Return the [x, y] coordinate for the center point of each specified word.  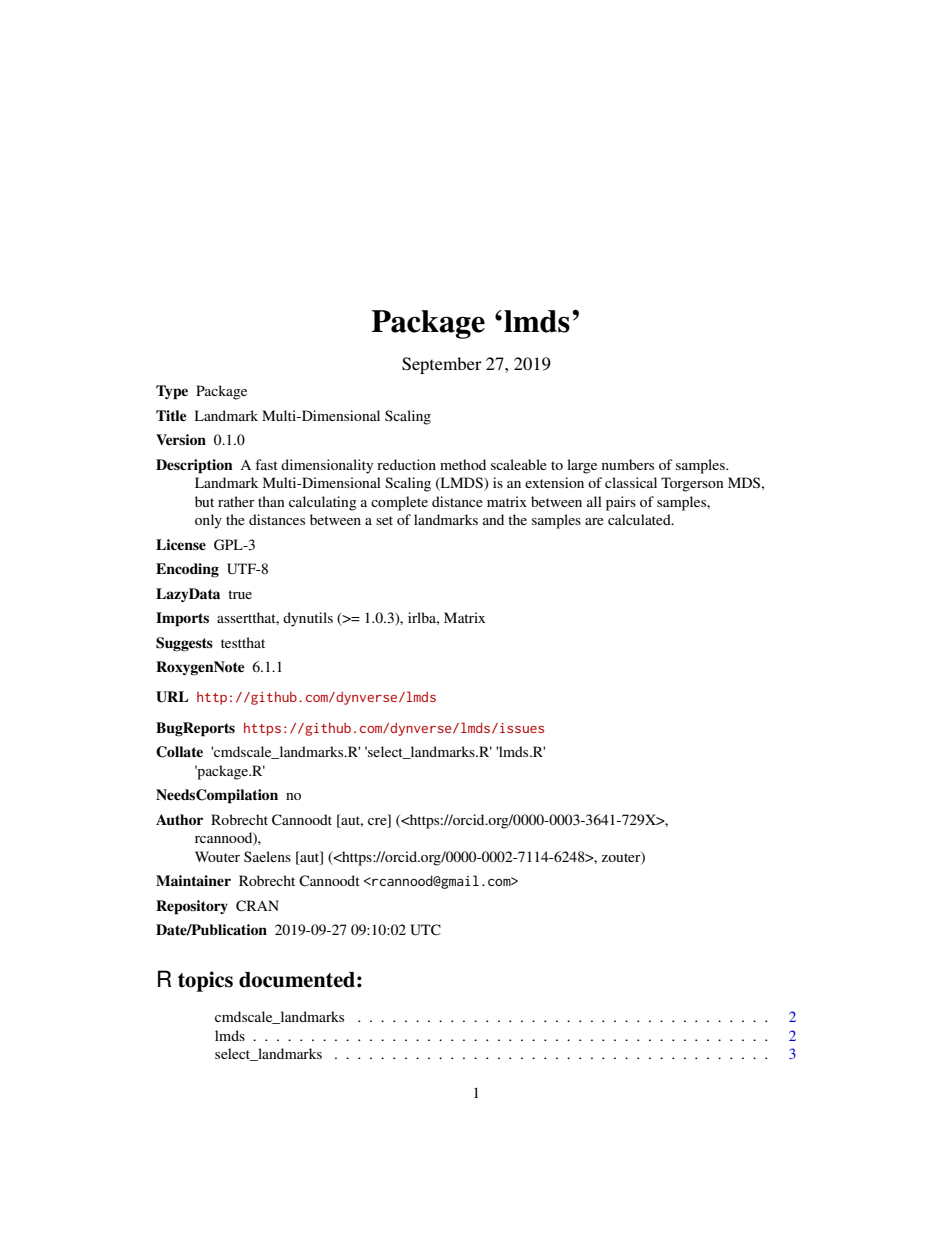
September [442, 365]
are [594, 521]
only [208, 521]
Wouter [217, 856]
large [582, 466]
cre [378, 820]
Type [172, 392]
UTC [425, 930]
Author [179, 819]
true [240, 594]
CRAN [257, 906]
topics [205, 981]
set [384, 520]
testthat [243, 642]
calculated [640, 519]
